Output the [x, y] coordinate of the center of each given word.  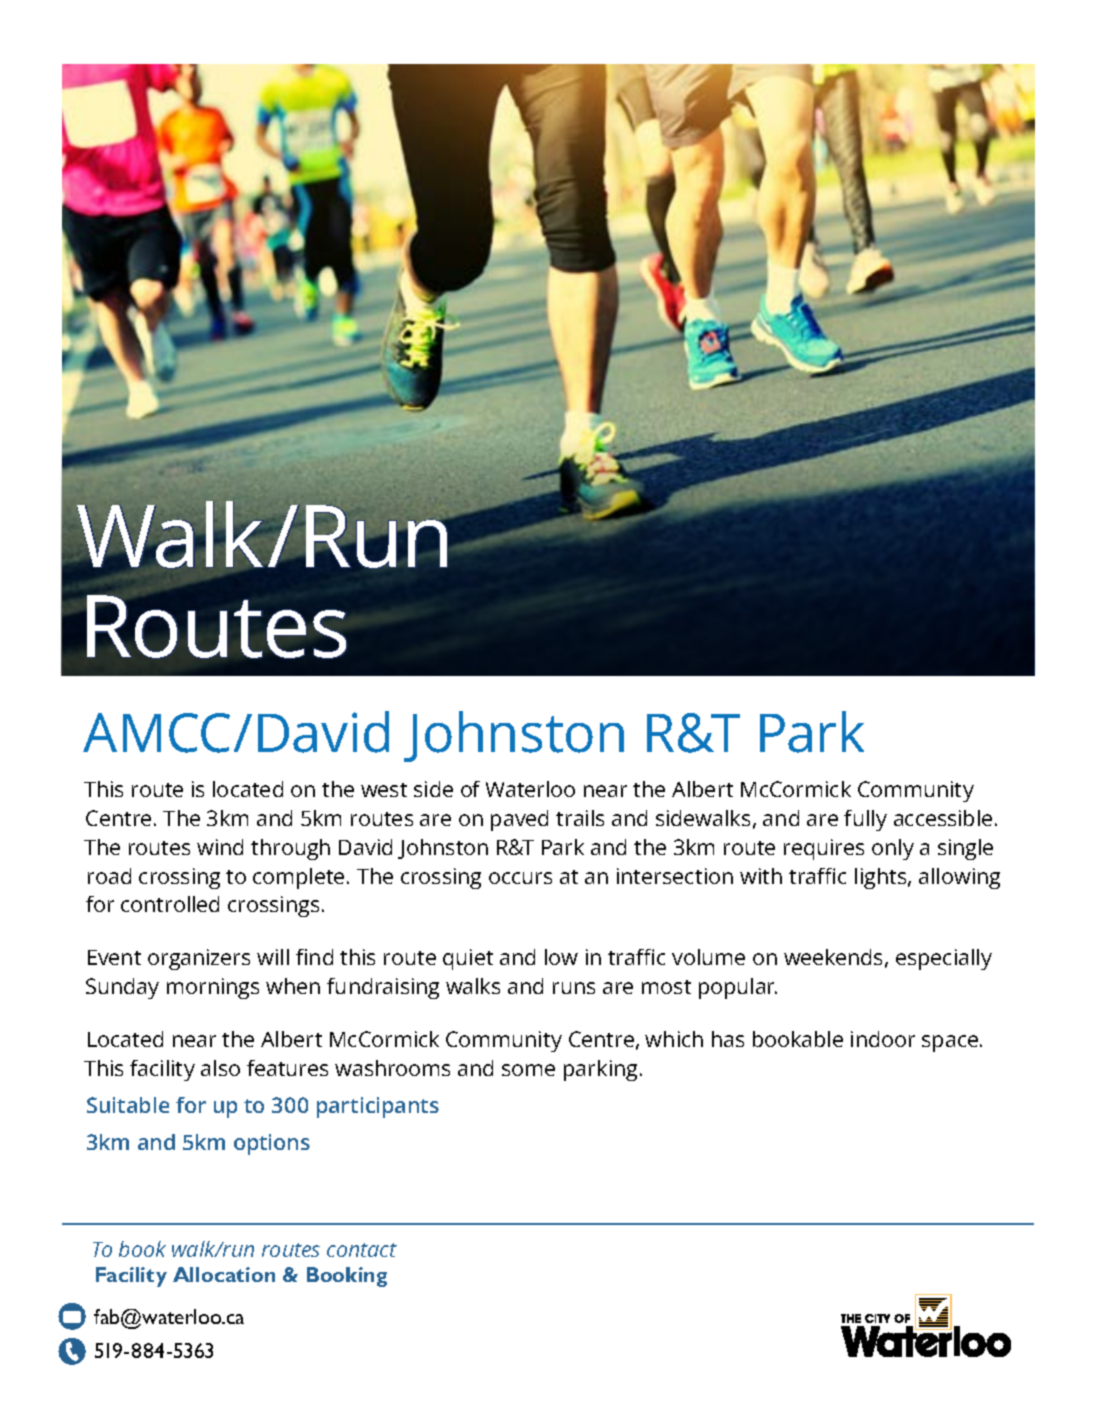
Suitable [128, 1105]
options [272, 1144]
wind [220, 847]
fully [865, 820]
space [951, 1043]
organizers [199, 959]
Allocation [224, 1274]
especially [944, 959]
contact [362, 1250]
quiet [468, 959]
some [528, 1070]
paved [519, 820]
